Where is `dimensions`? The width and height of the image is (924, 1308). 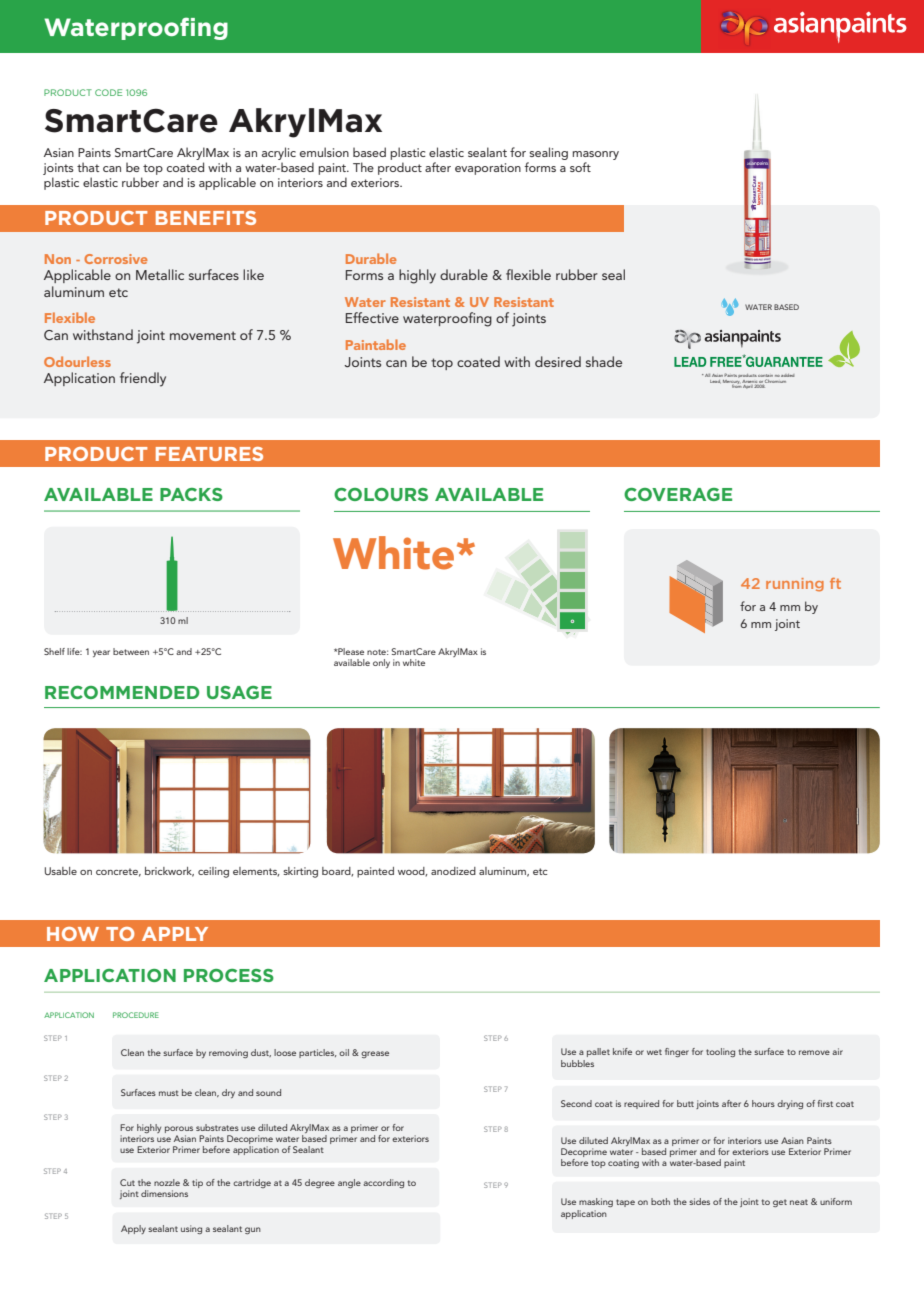
dimensions is located at coordinates (164, 1193).
